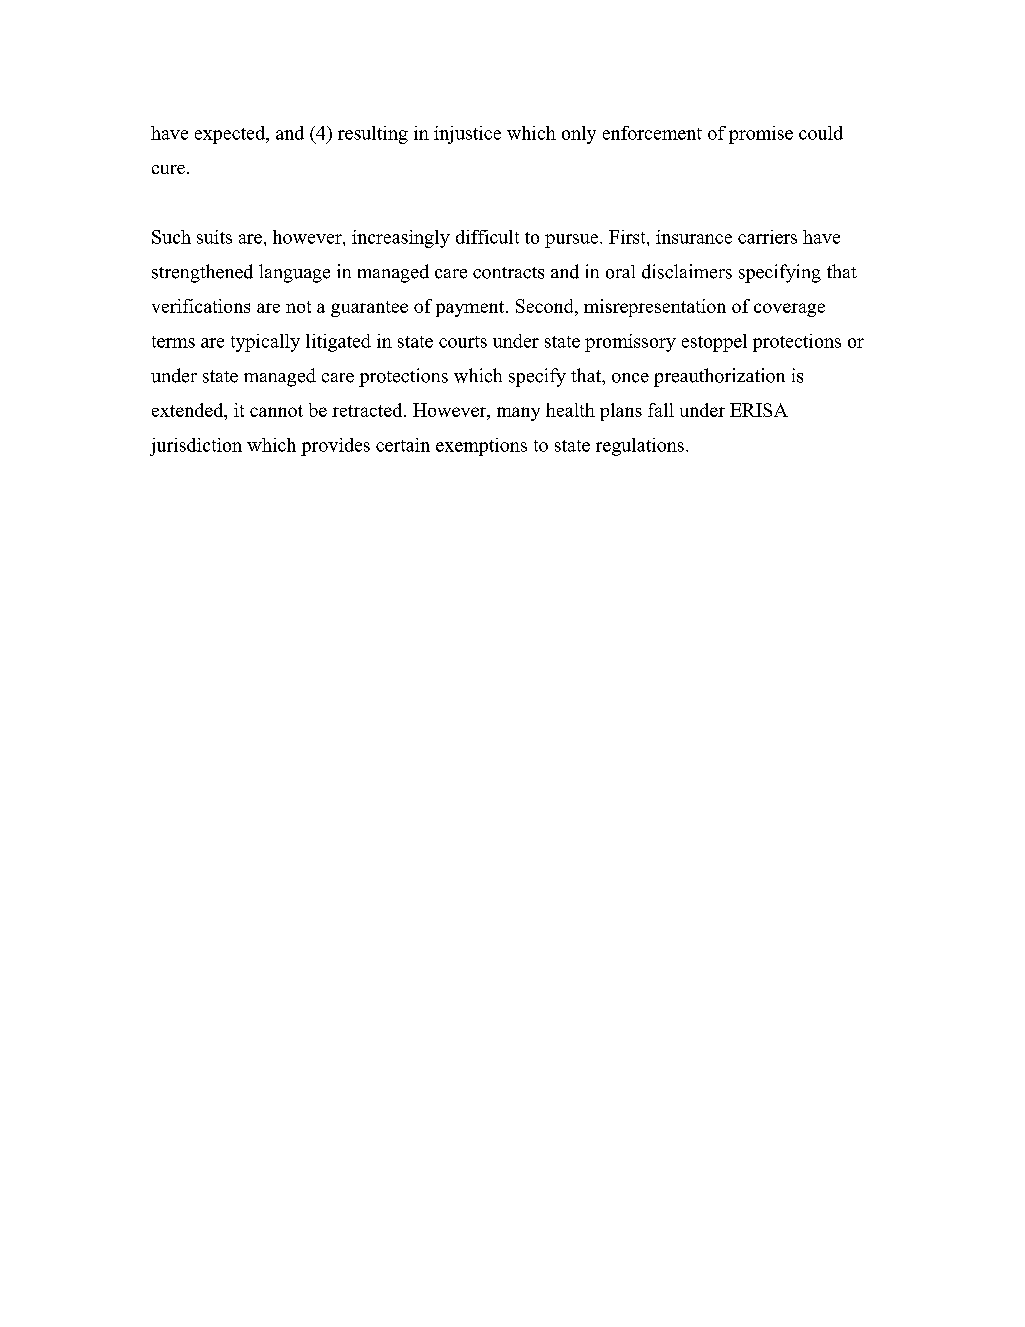 This image has height=1327, width=1025. I want to click on jurisdiction, so click(196, 447).
